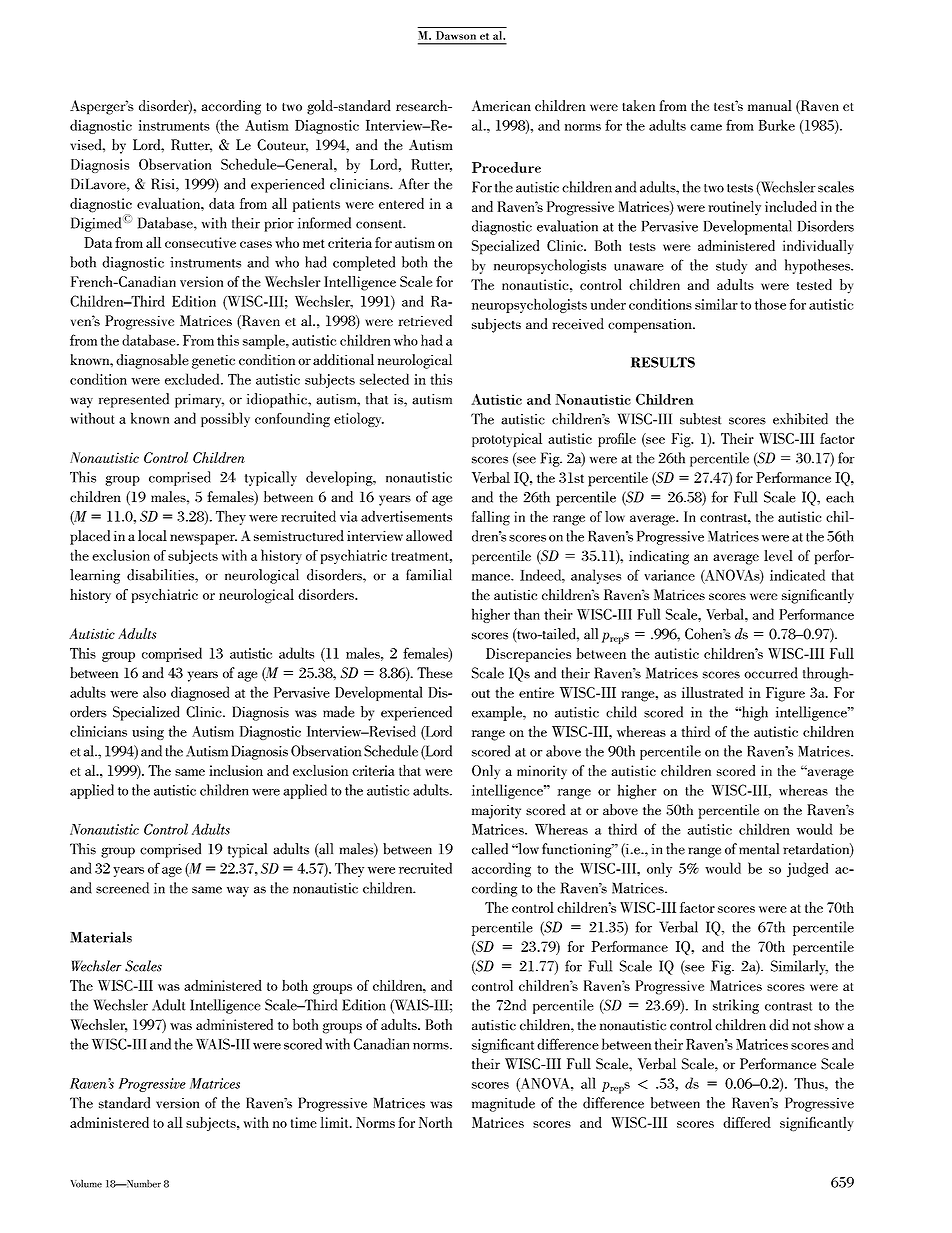 The image size is (952, 1233). I want to click on inclusion, so click(236, 770).
